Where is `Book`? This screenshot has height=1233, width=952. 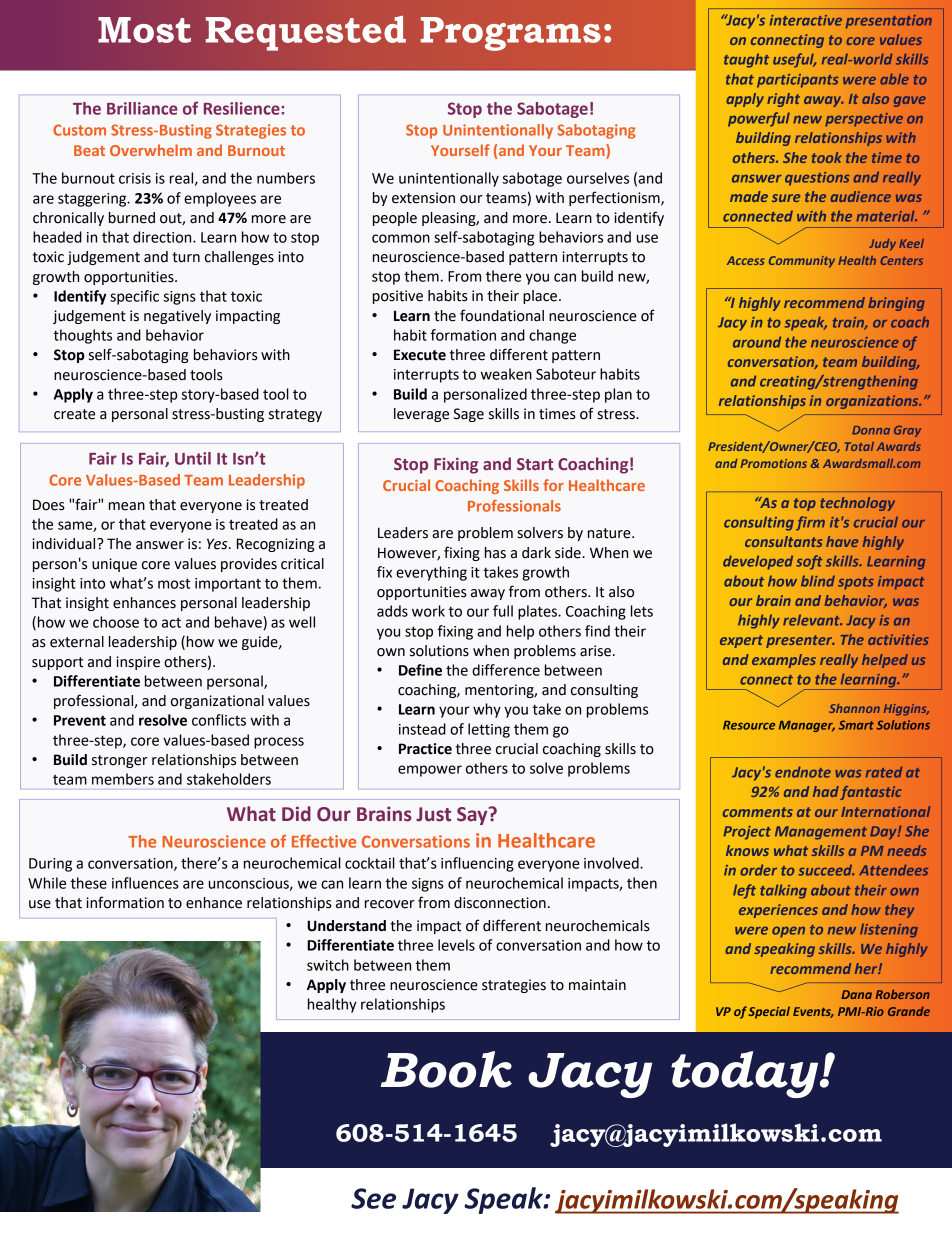
Book is located at coordinates (446, 1069).
